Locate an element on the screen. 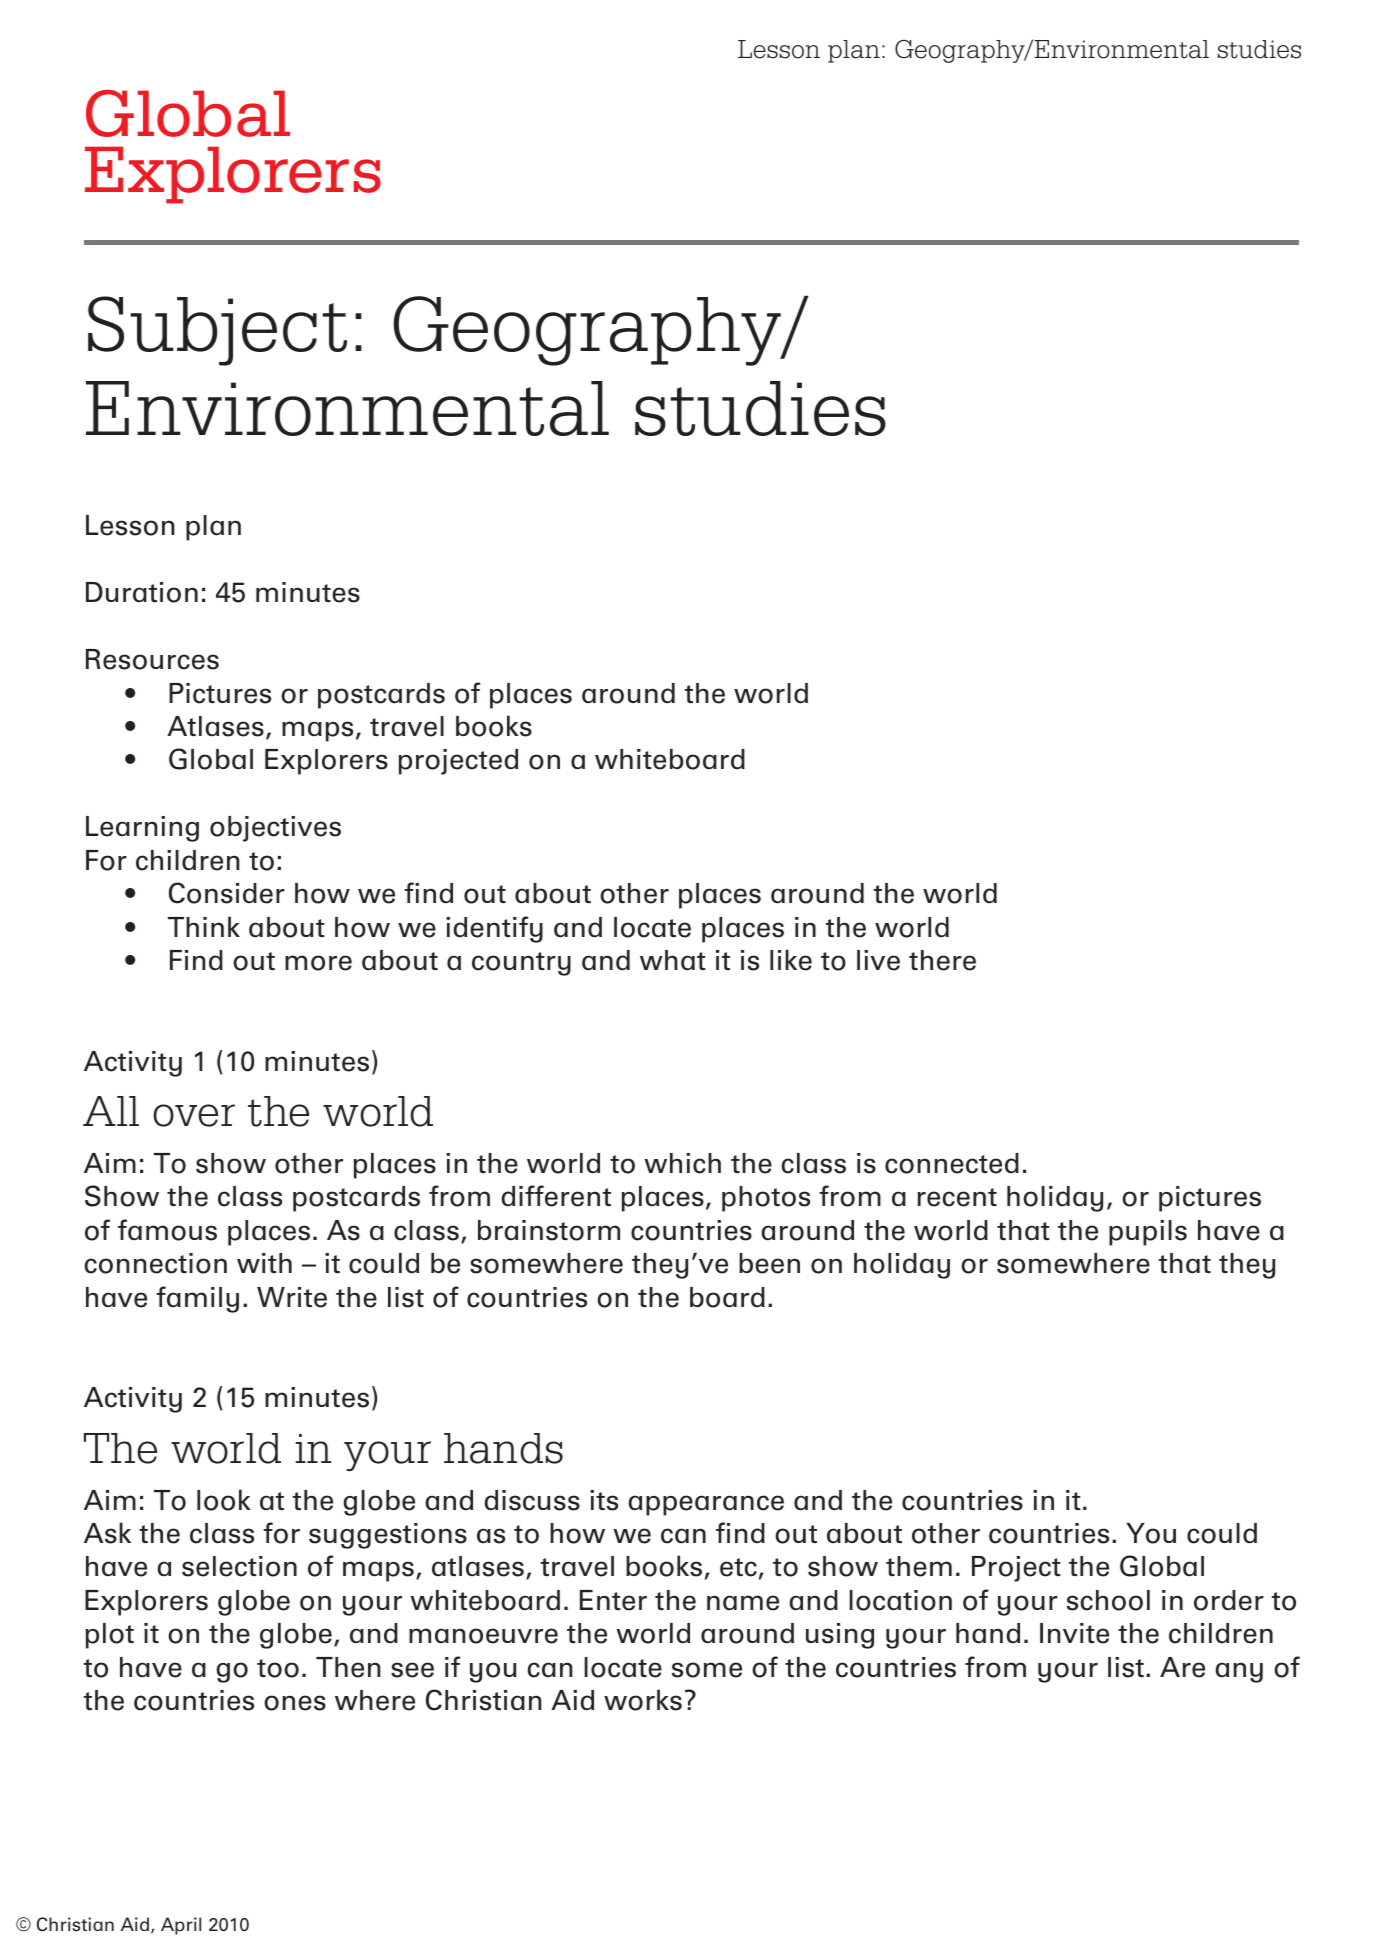 This screenshot has height=1956, width=1383. there is located at coordinates (942, 960).
